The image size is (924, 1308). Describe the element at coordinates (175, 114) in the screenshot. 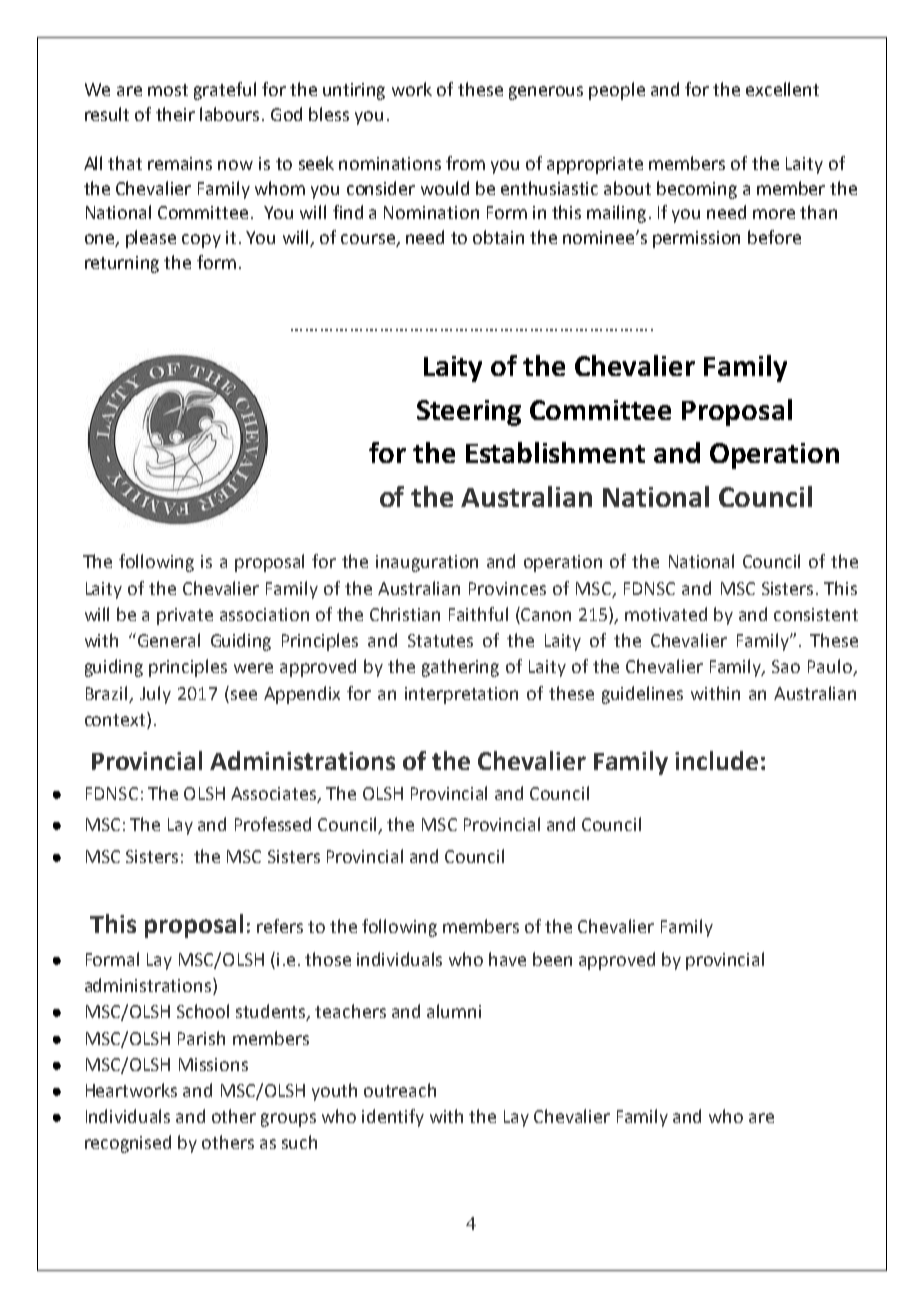

I see `their` at that location.
